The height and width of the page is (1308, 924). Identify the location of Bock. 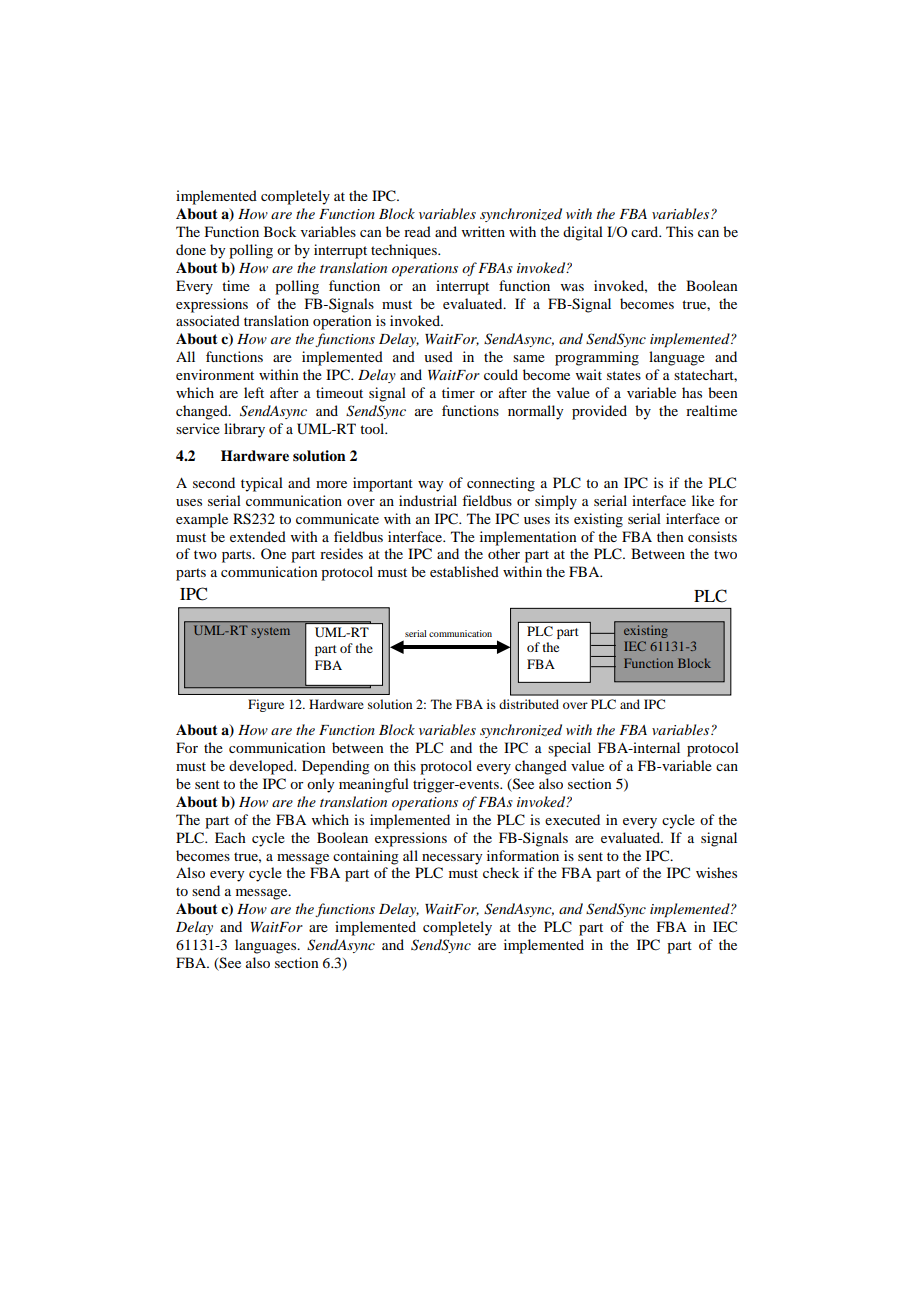
(280, 231).
